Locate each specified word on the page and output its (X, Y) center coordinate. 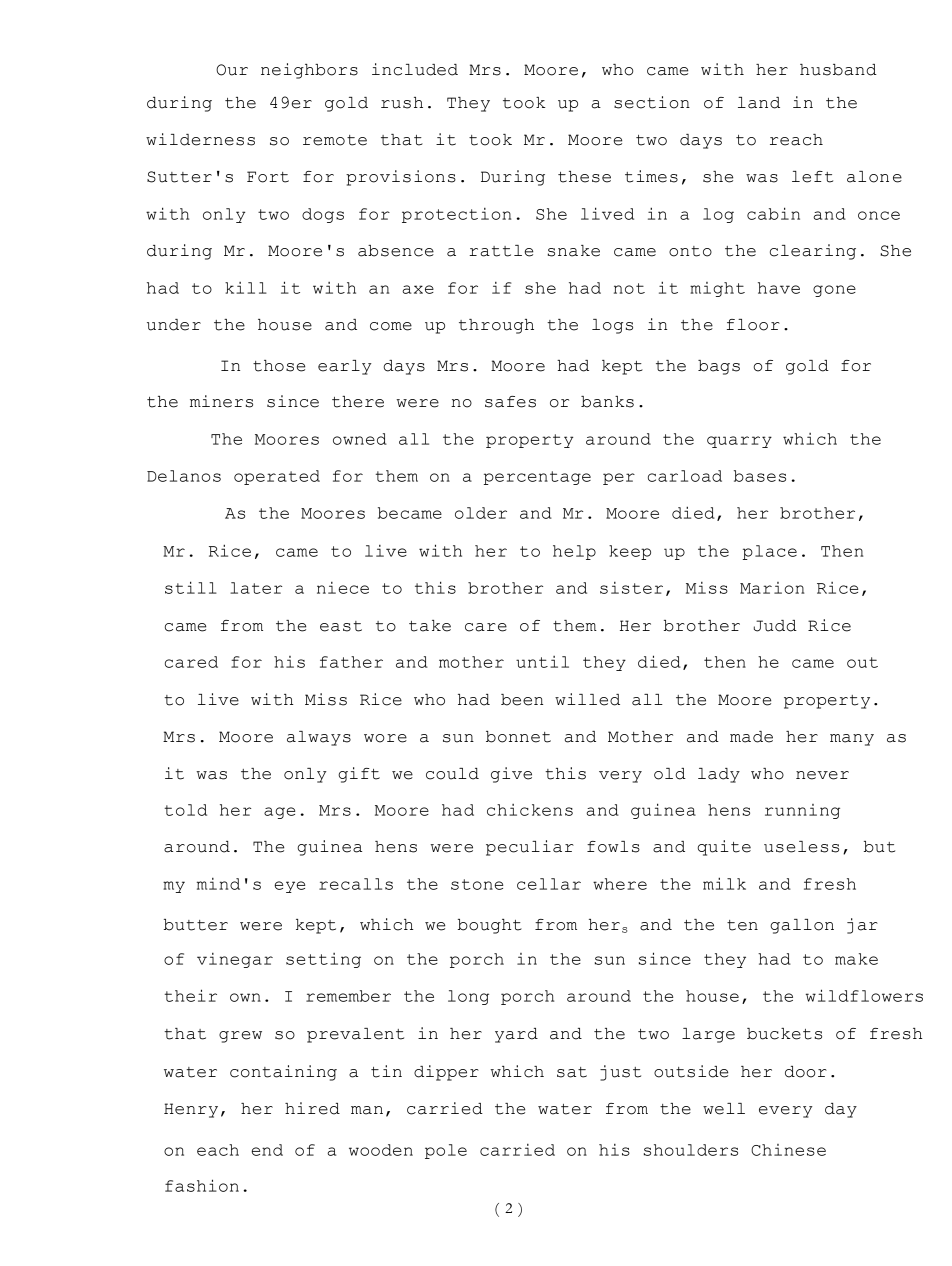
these (584, 177)
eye (289, 887)
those (279, 366)
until (542, 662)
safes (510, 402)
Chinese (788, 1150)
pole (446, 1151)
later (256, 588)
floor (753, 325)
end (267, 1150)
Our (232, 70)
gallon (802, 926)
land (759, 103)
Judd (775, 626)
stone (477, 884)
